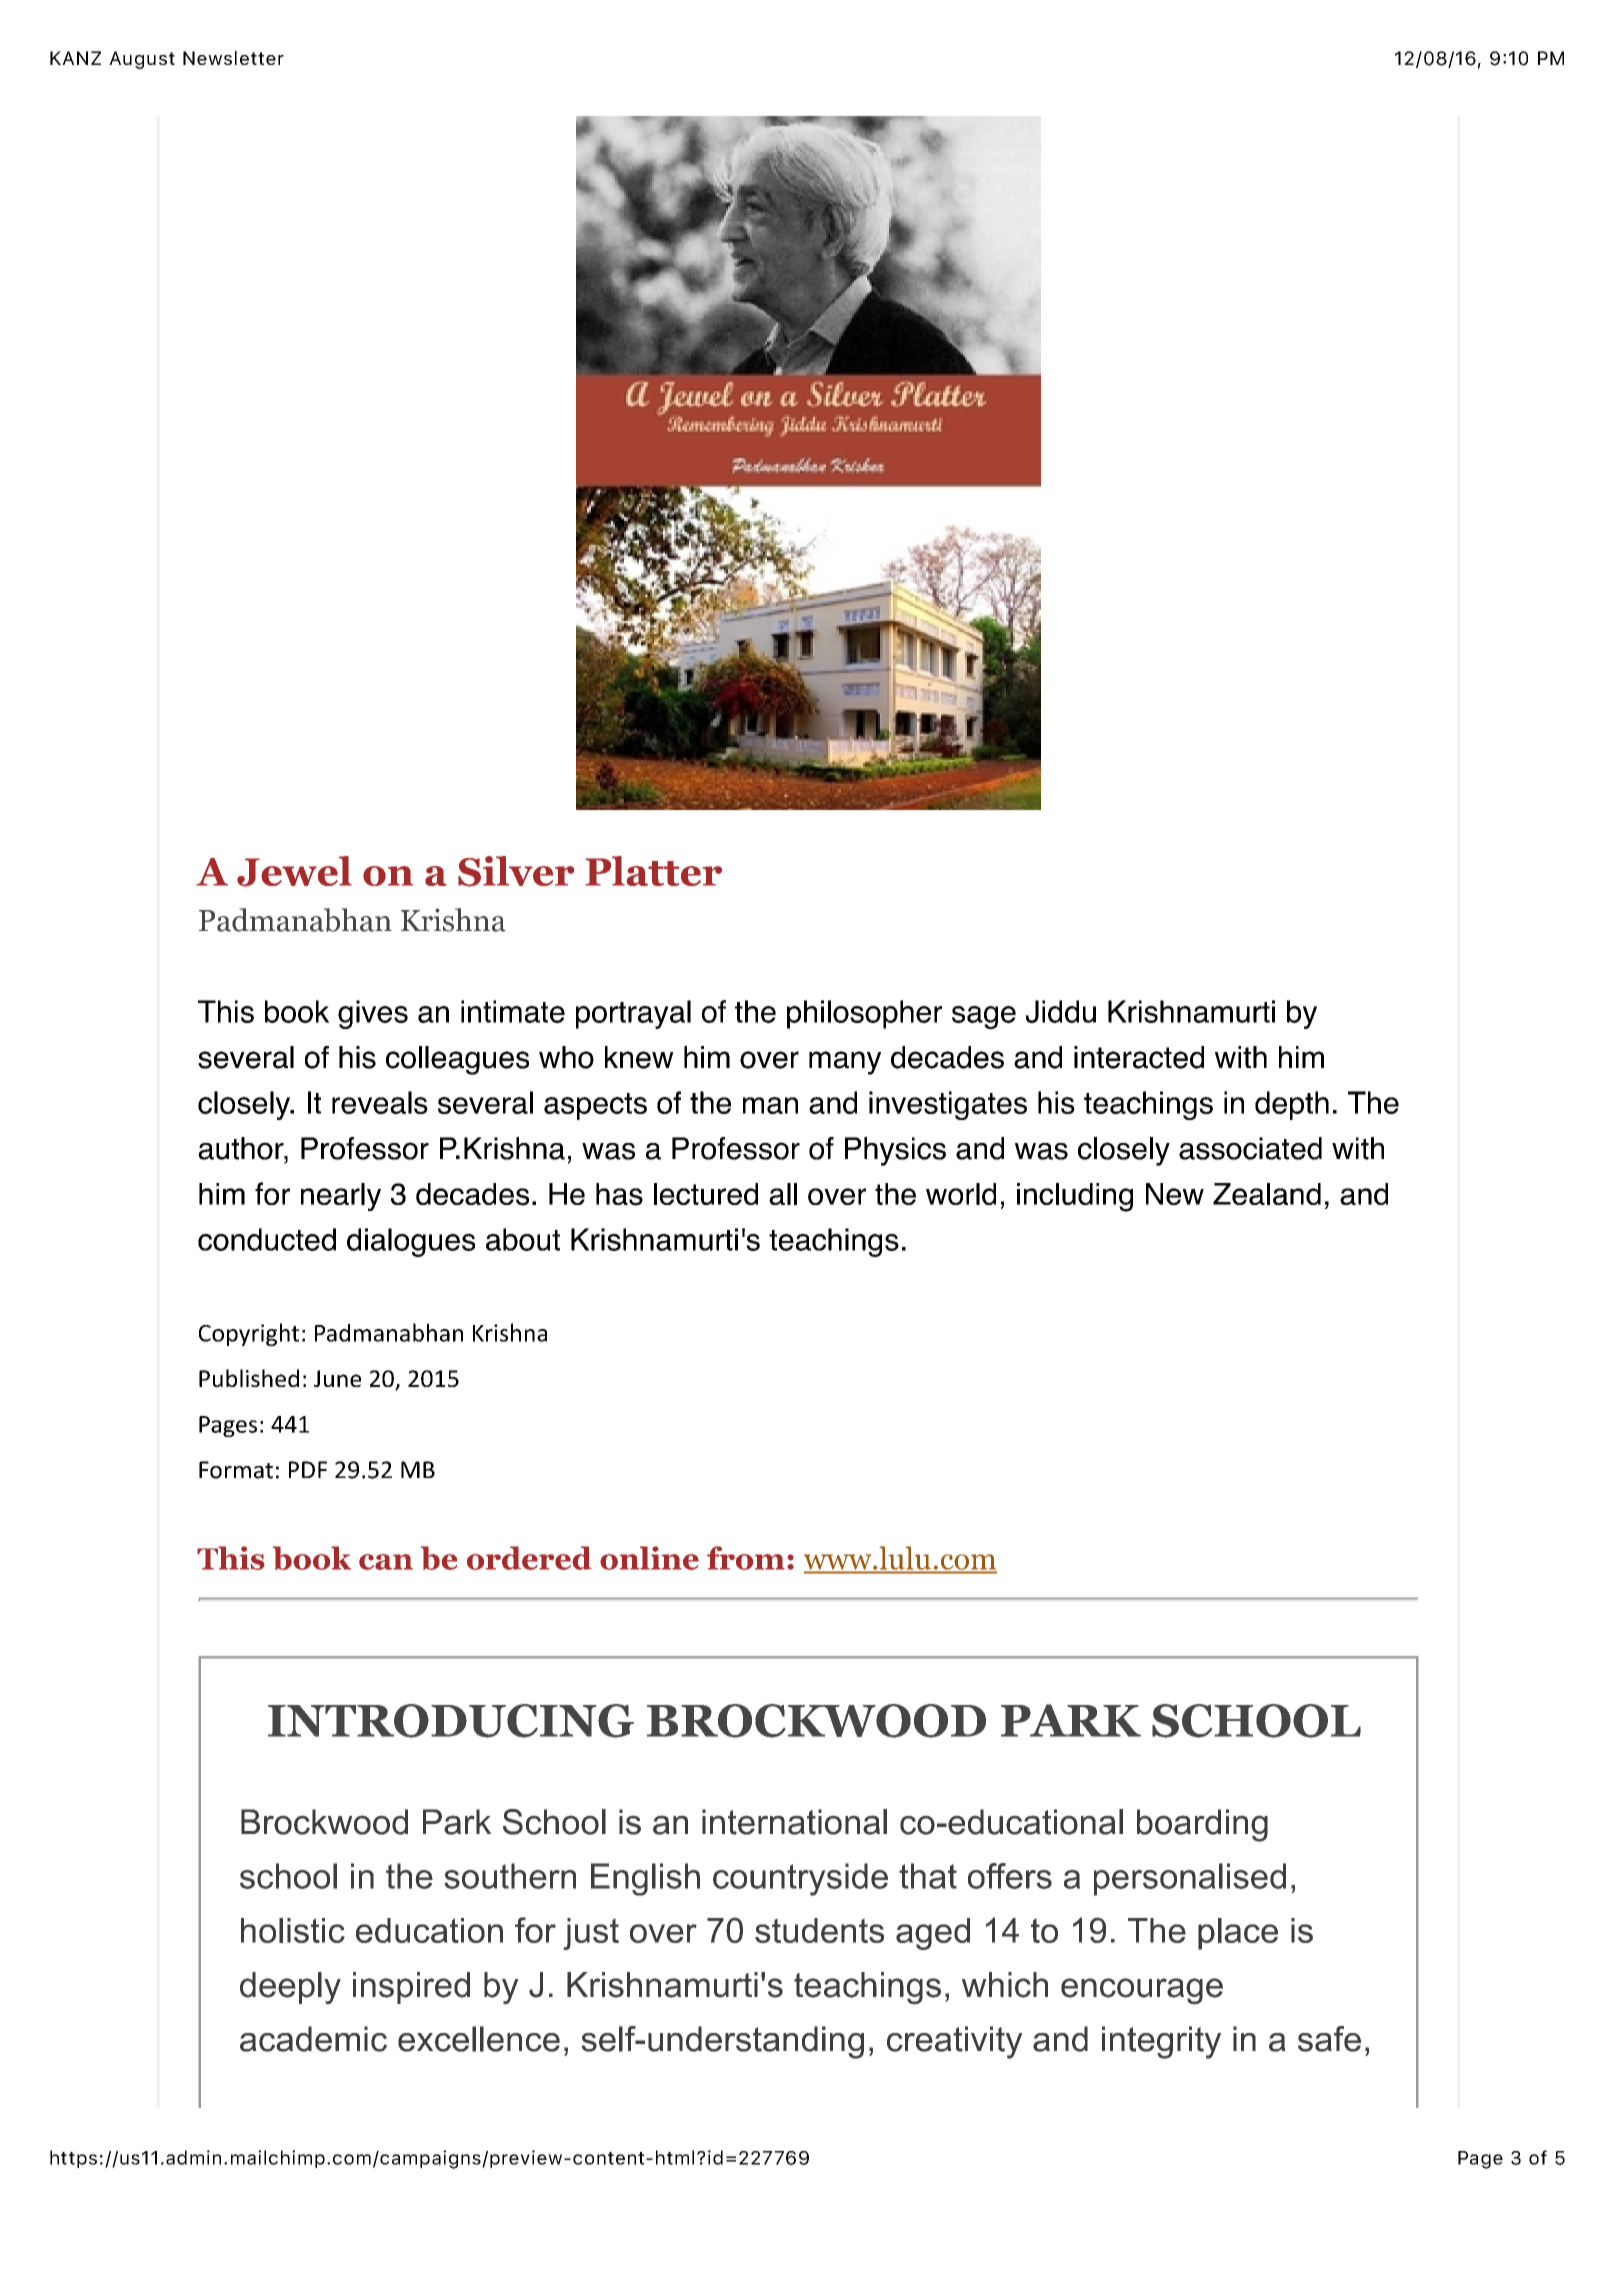 This screenshot has width=1615, height=2284. Describe the element at coordinates (819, 1930) in the screenshot. I see `students` at that location.
